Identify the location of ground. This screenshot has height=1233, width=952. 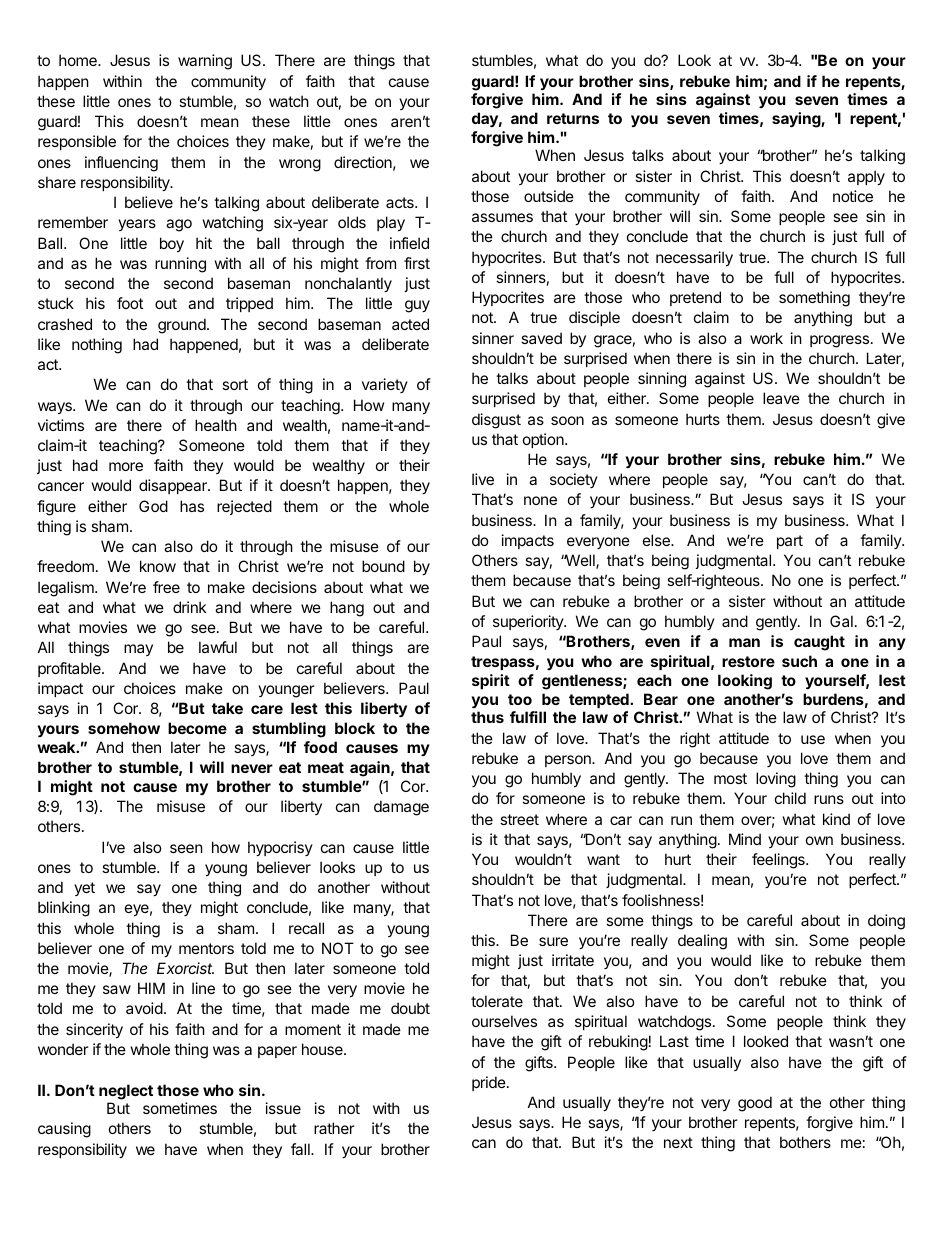
(182, 326).
